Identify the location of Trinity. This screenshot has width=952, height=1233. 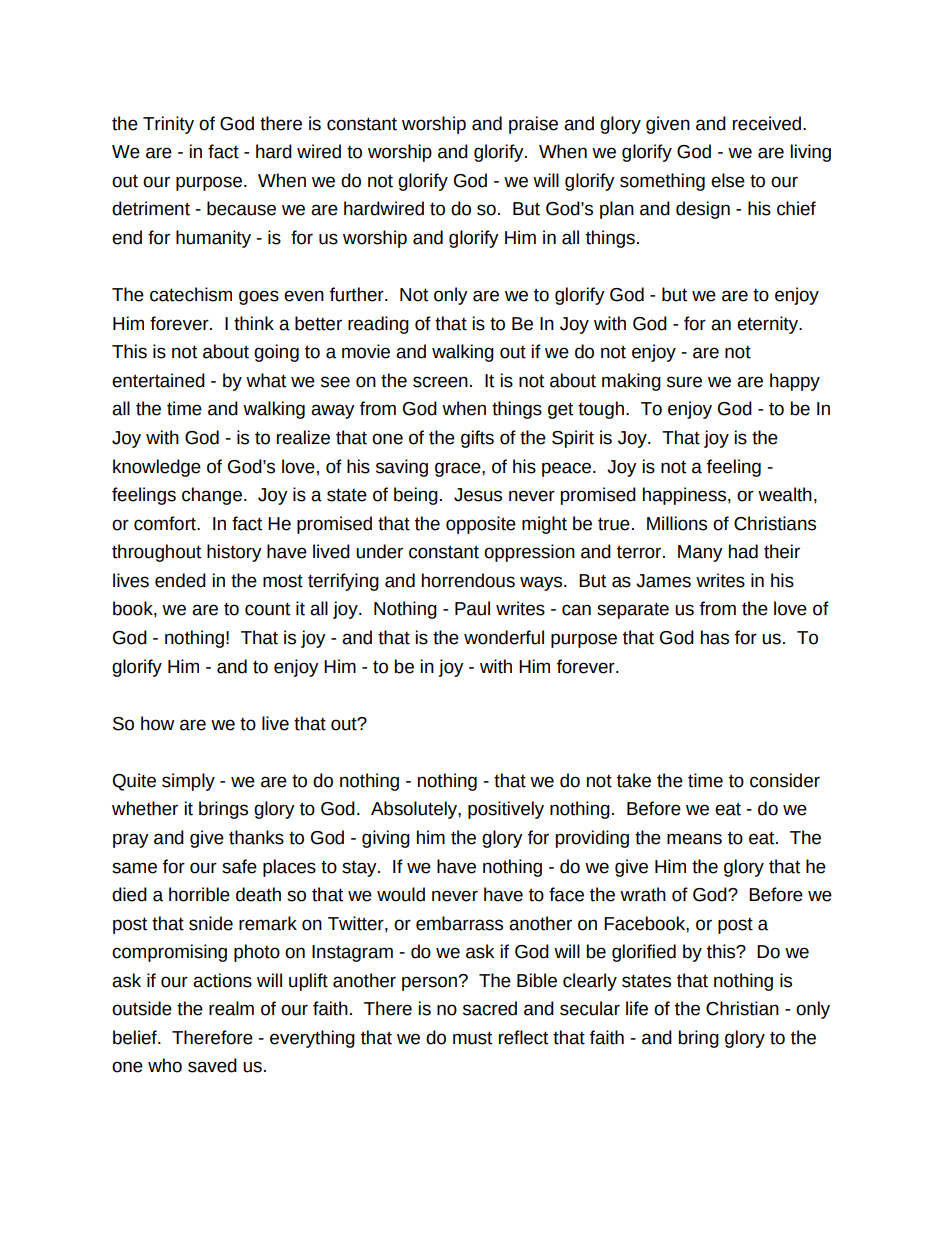
(168, 125).
